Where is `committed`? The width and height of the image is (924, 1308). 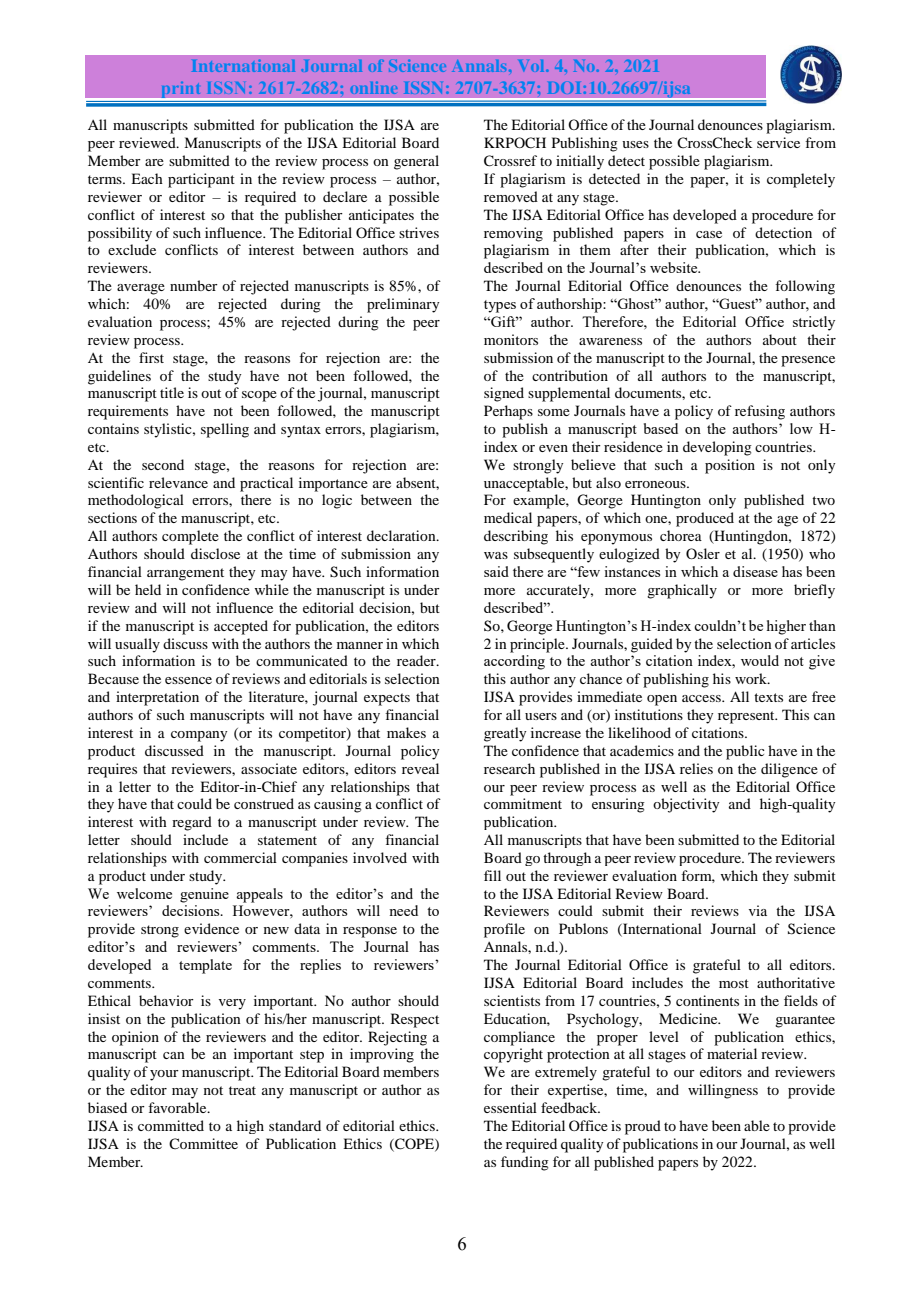
committed is located at coordinates (171, 1125).
